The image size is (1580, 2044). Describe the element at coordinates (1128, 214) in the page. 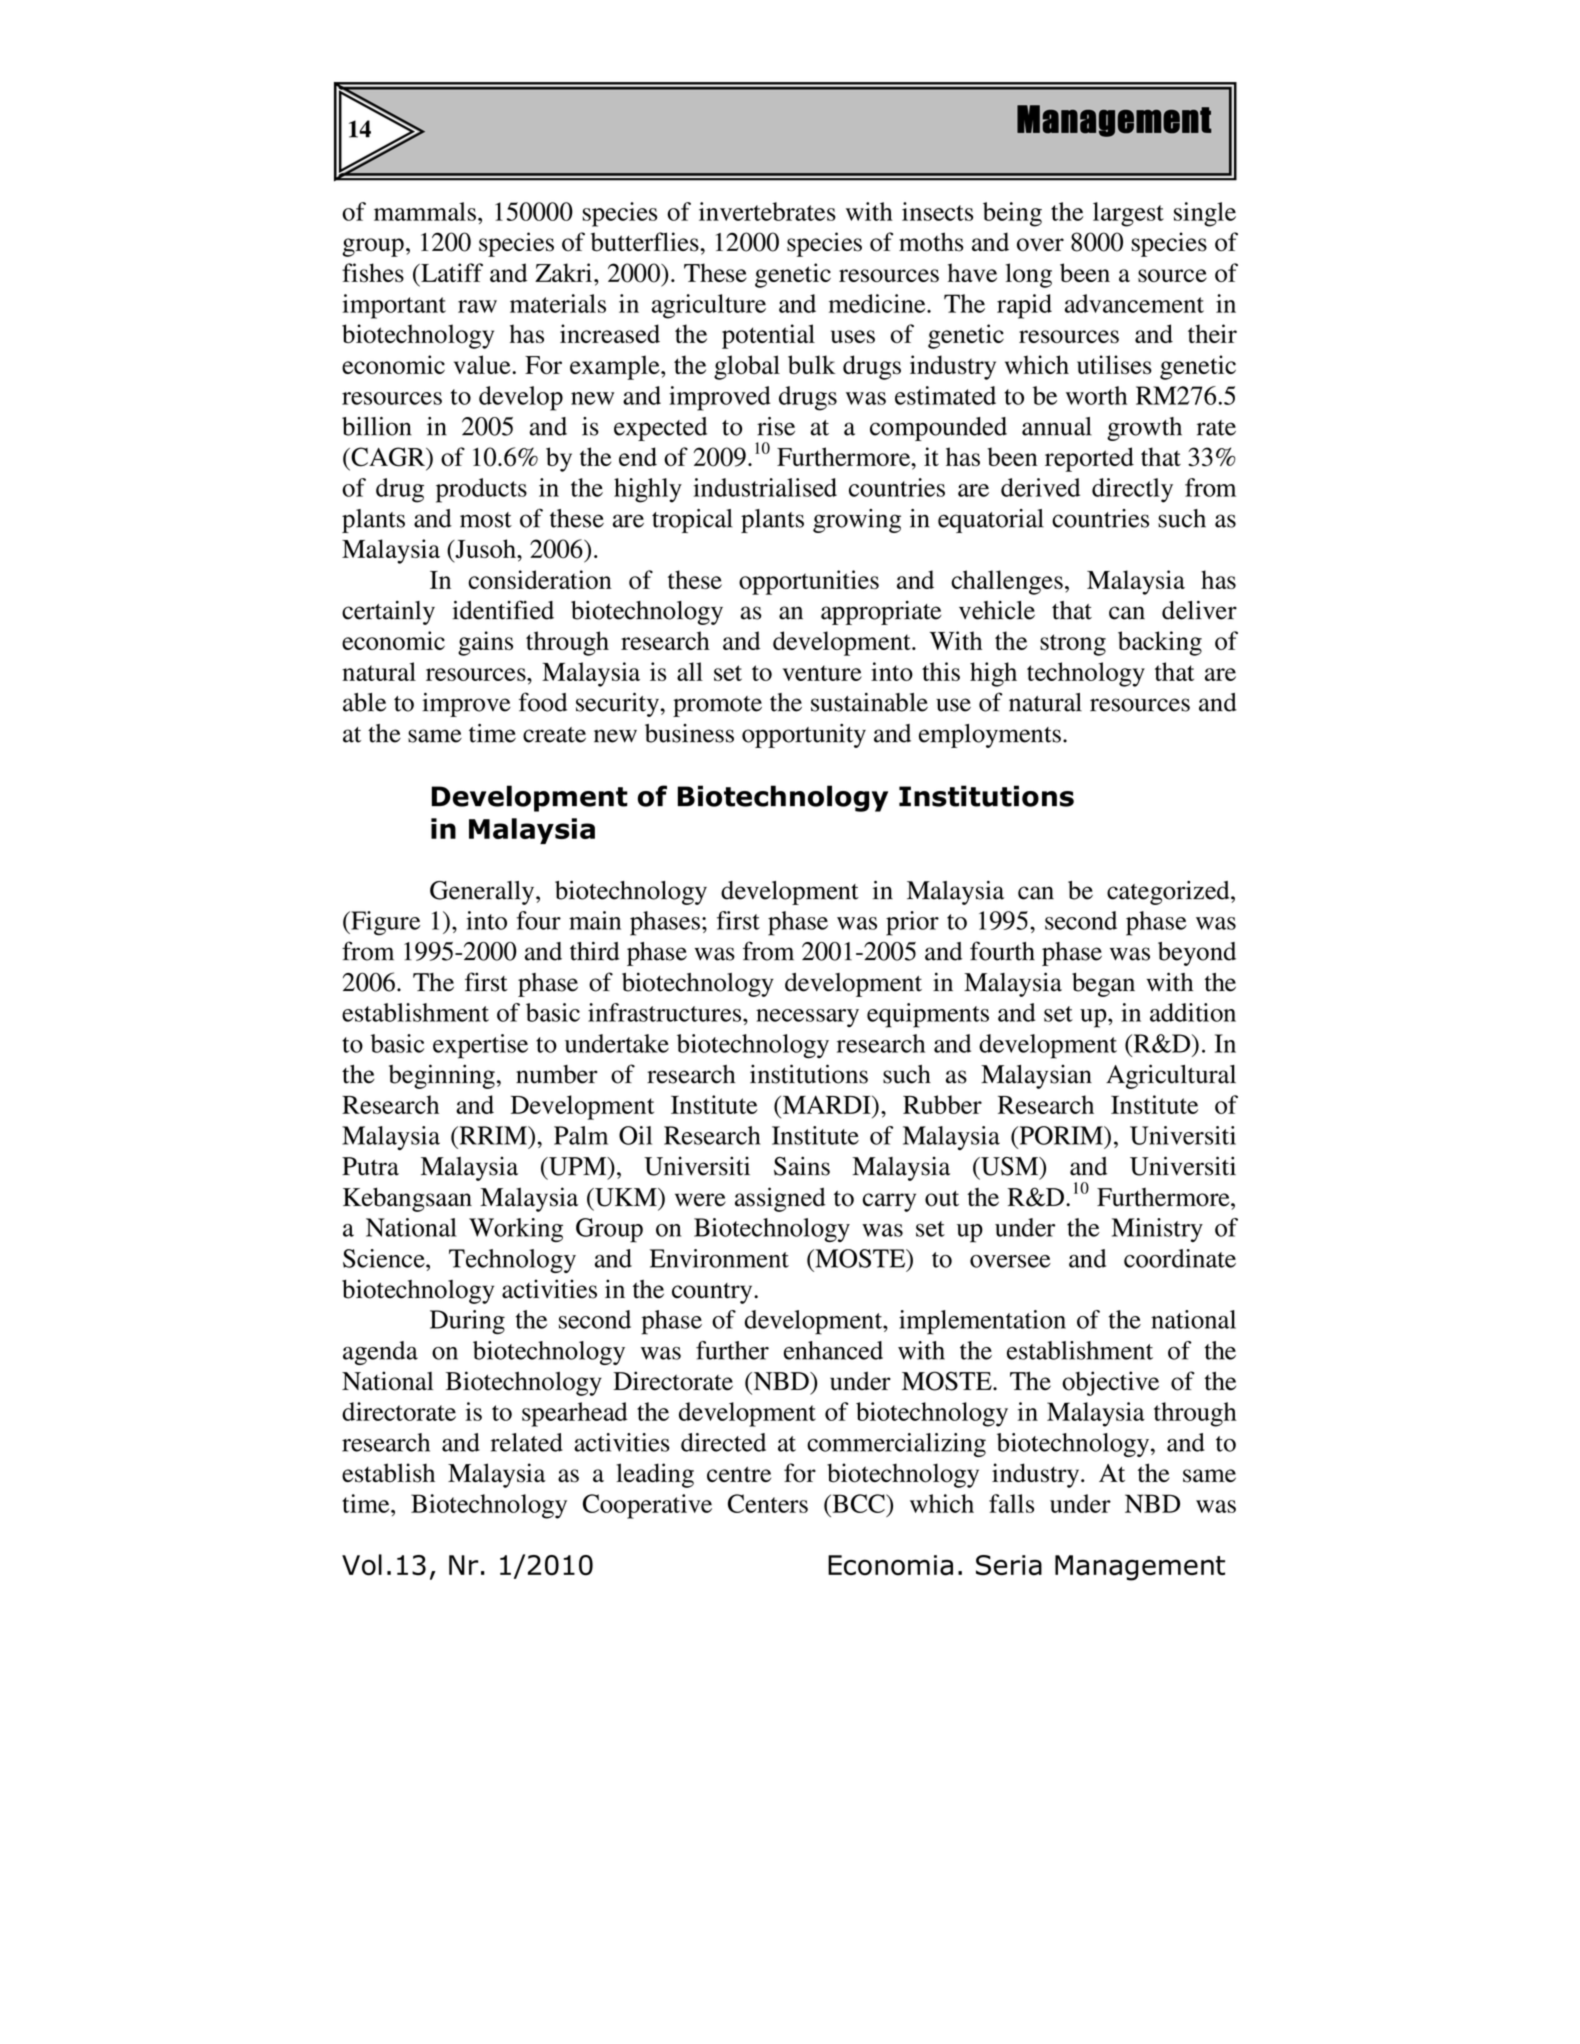

I see `largest` at that location.
